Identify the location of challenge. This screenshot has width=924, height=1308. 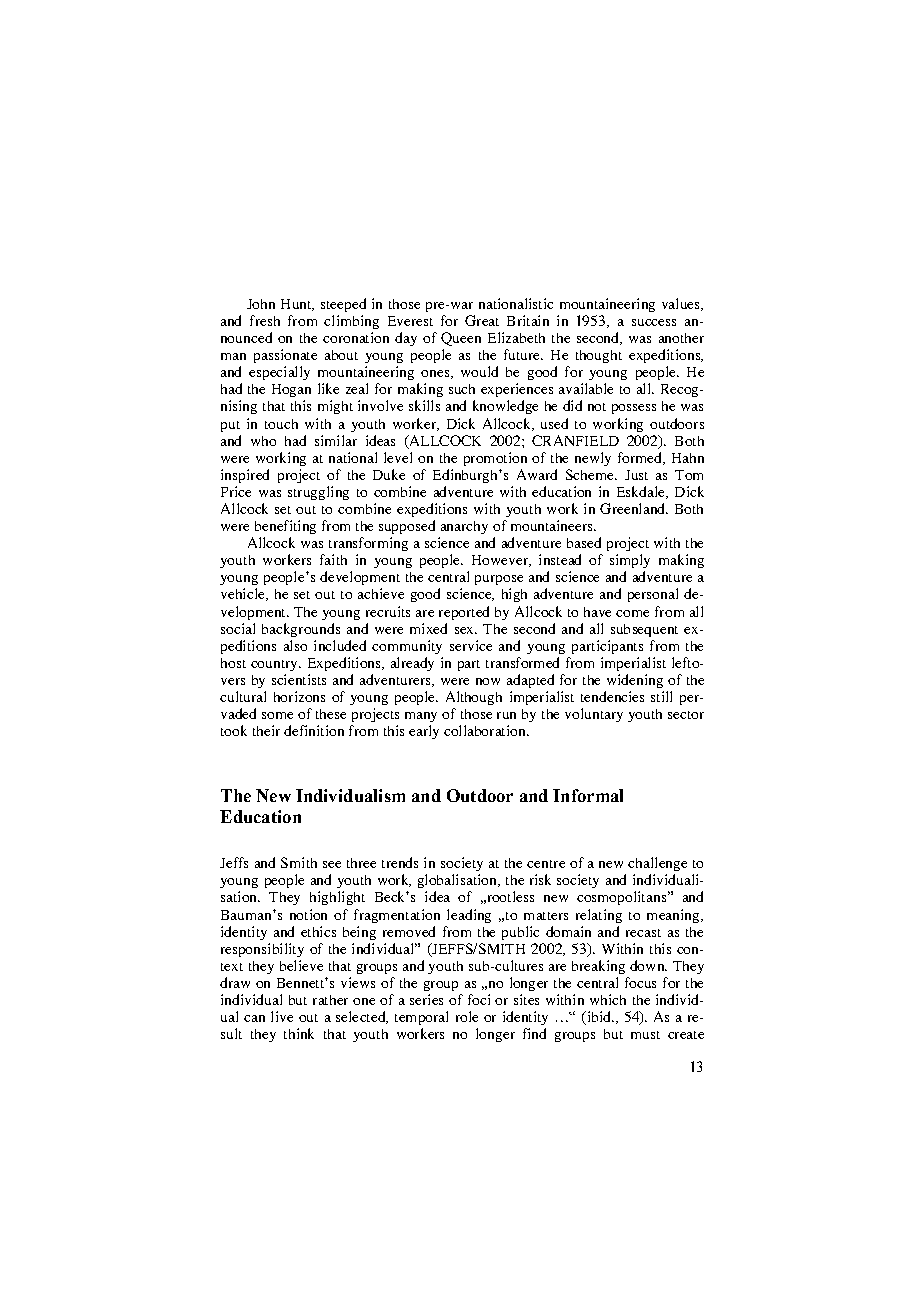
(657, 864).
